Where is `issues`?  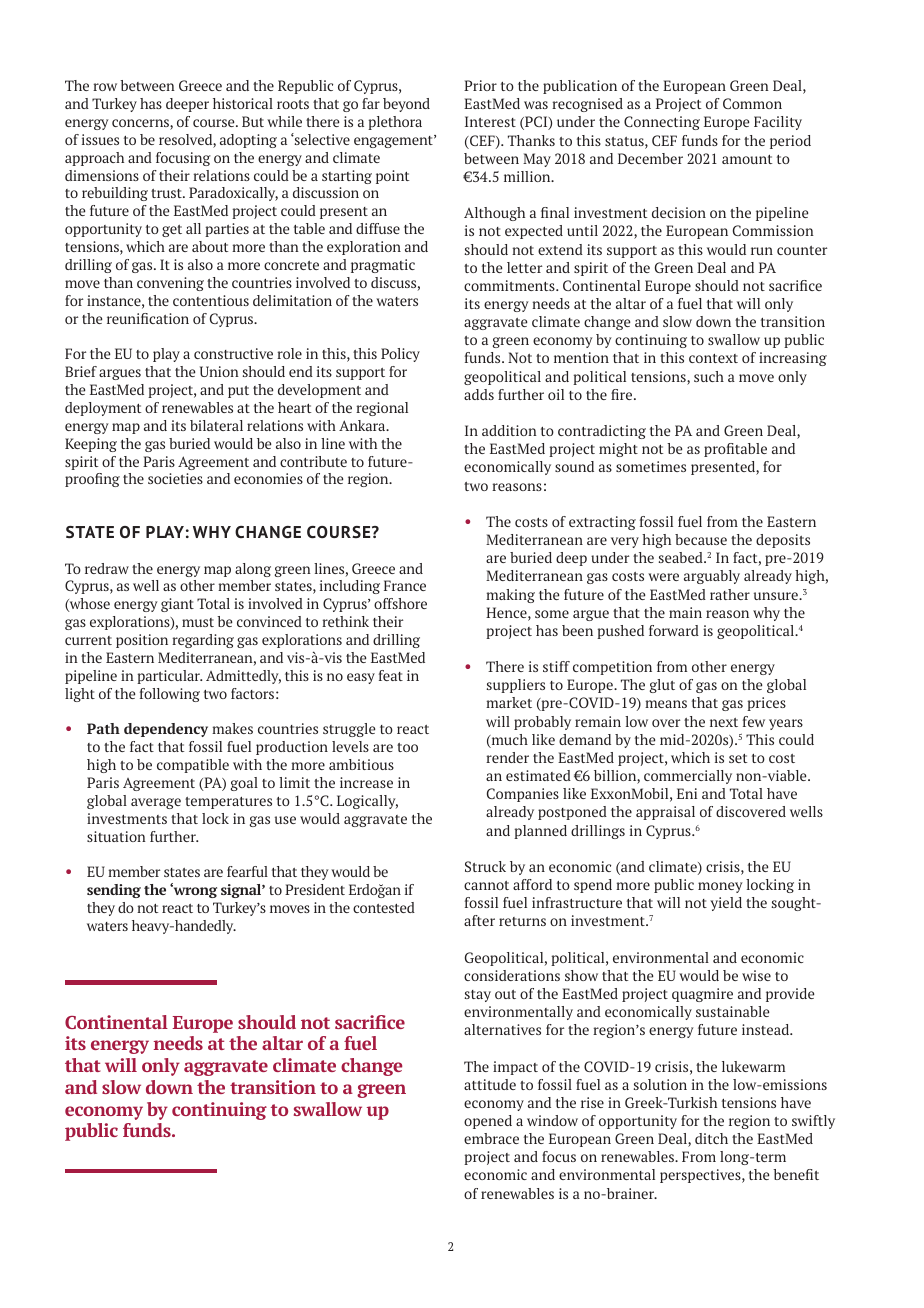
issues is located at coordinates (100, 139).
